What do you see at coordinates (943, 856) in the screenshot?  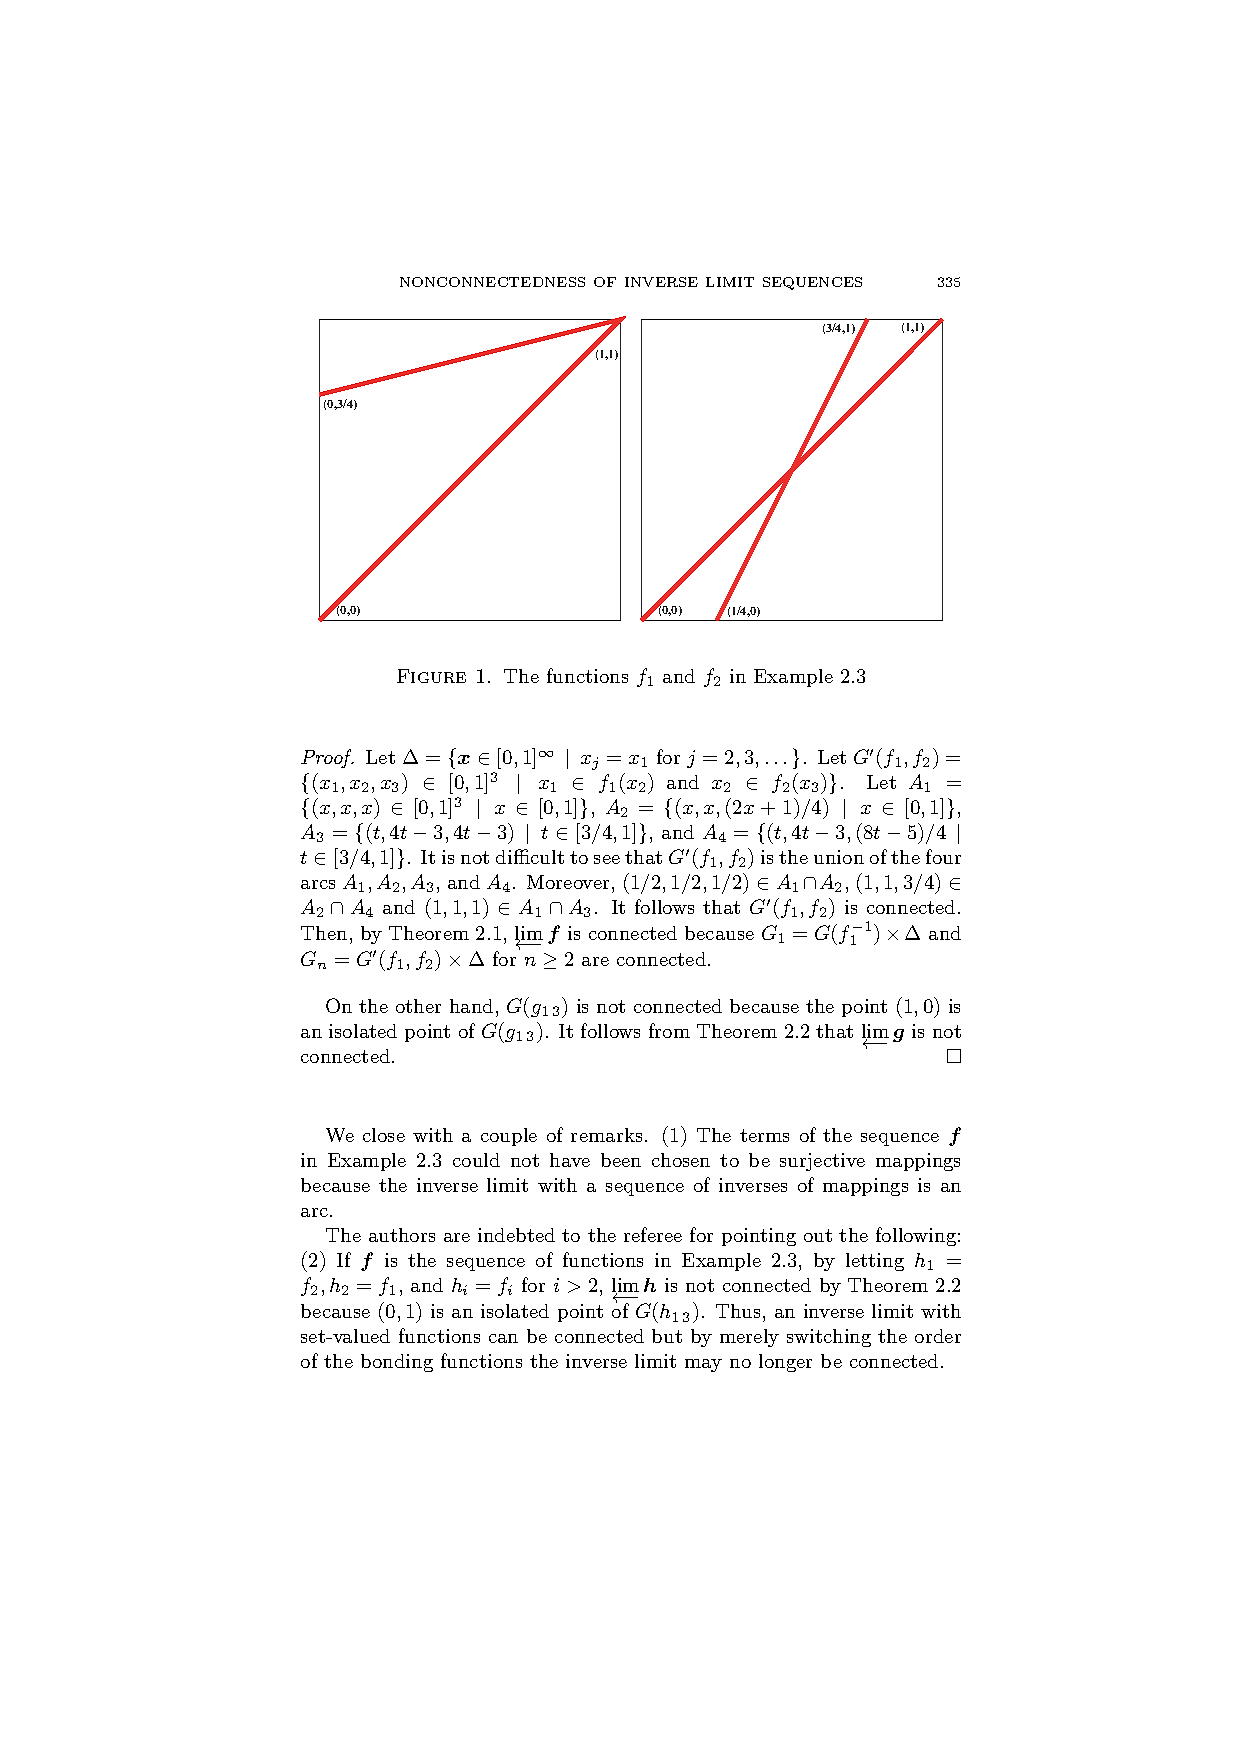 I see `four` at bounding box center [943, 856].
